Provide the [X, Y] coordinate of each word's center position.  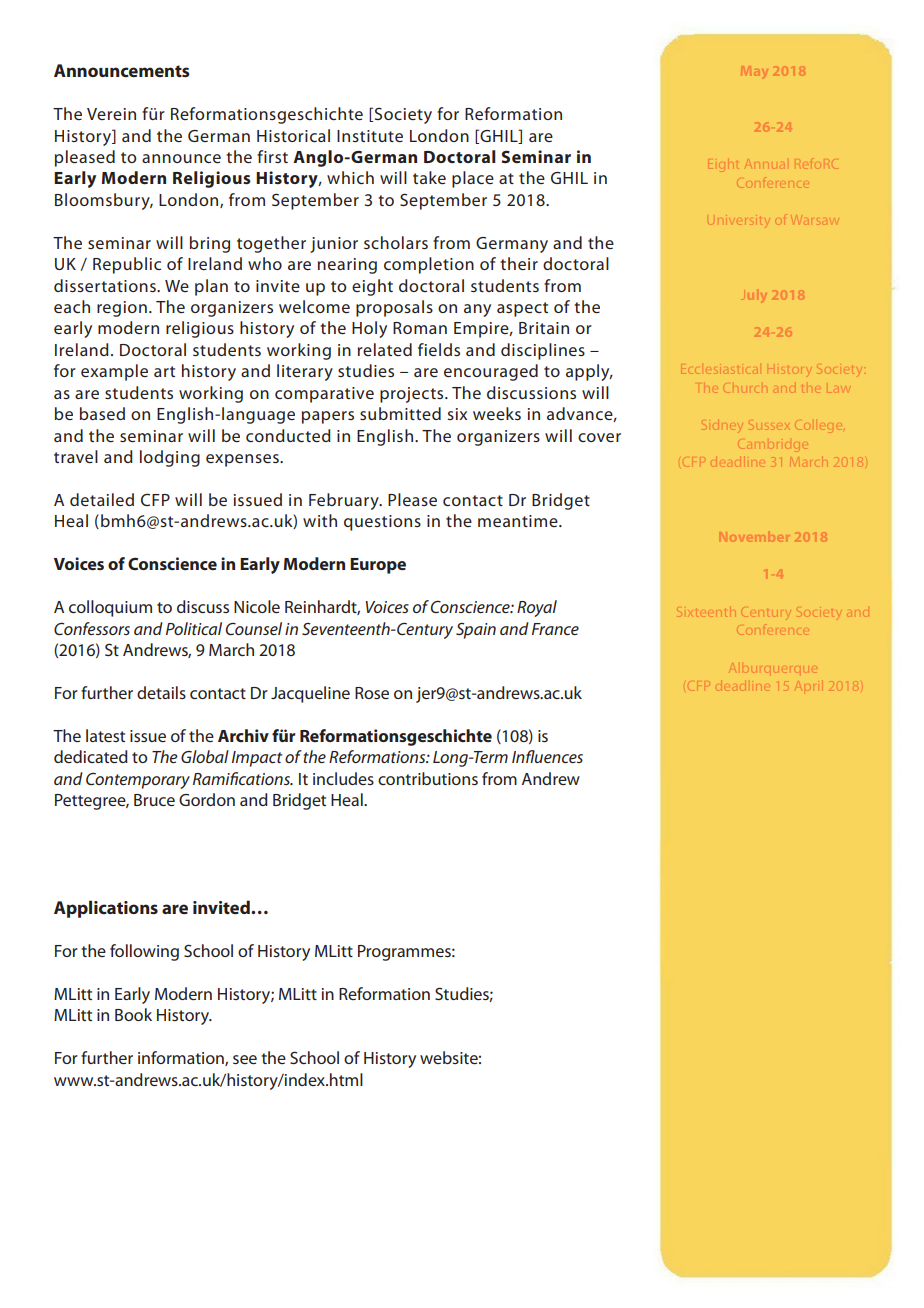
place [473, 179]
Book [133, 1014]
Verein [111, 114]
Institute [370, 136]
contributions [428, 778]
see [245, 1059]
